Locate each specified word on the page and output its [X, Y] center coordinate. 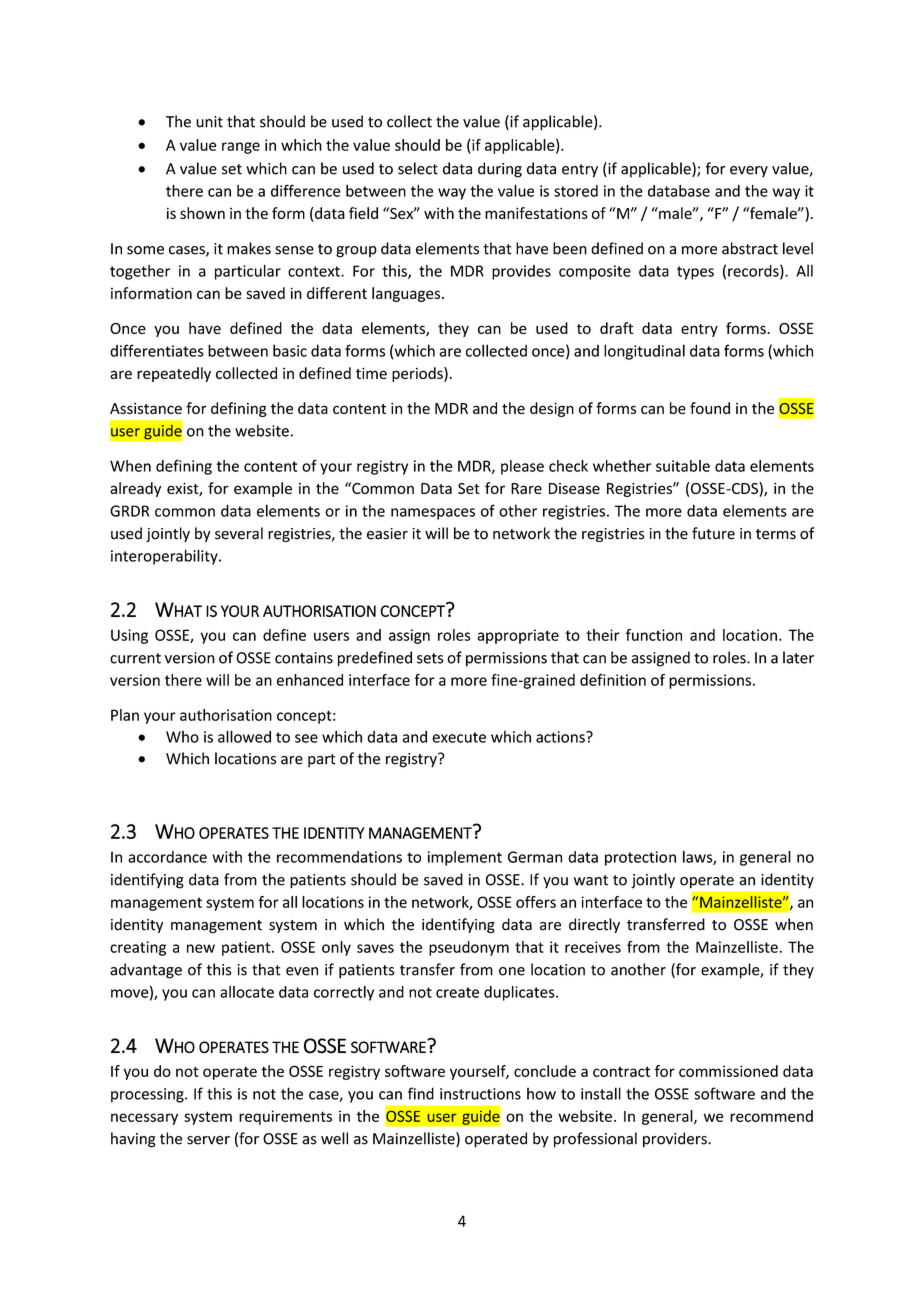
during [500, 170]
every [749, 171]
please [522, 467]
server [208, 1140]
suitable [683, 466]
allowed [244, 736]
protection [640, 858]
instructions [480, 1094]
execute [459, 737]
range [241, 148]
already [135, 489]
